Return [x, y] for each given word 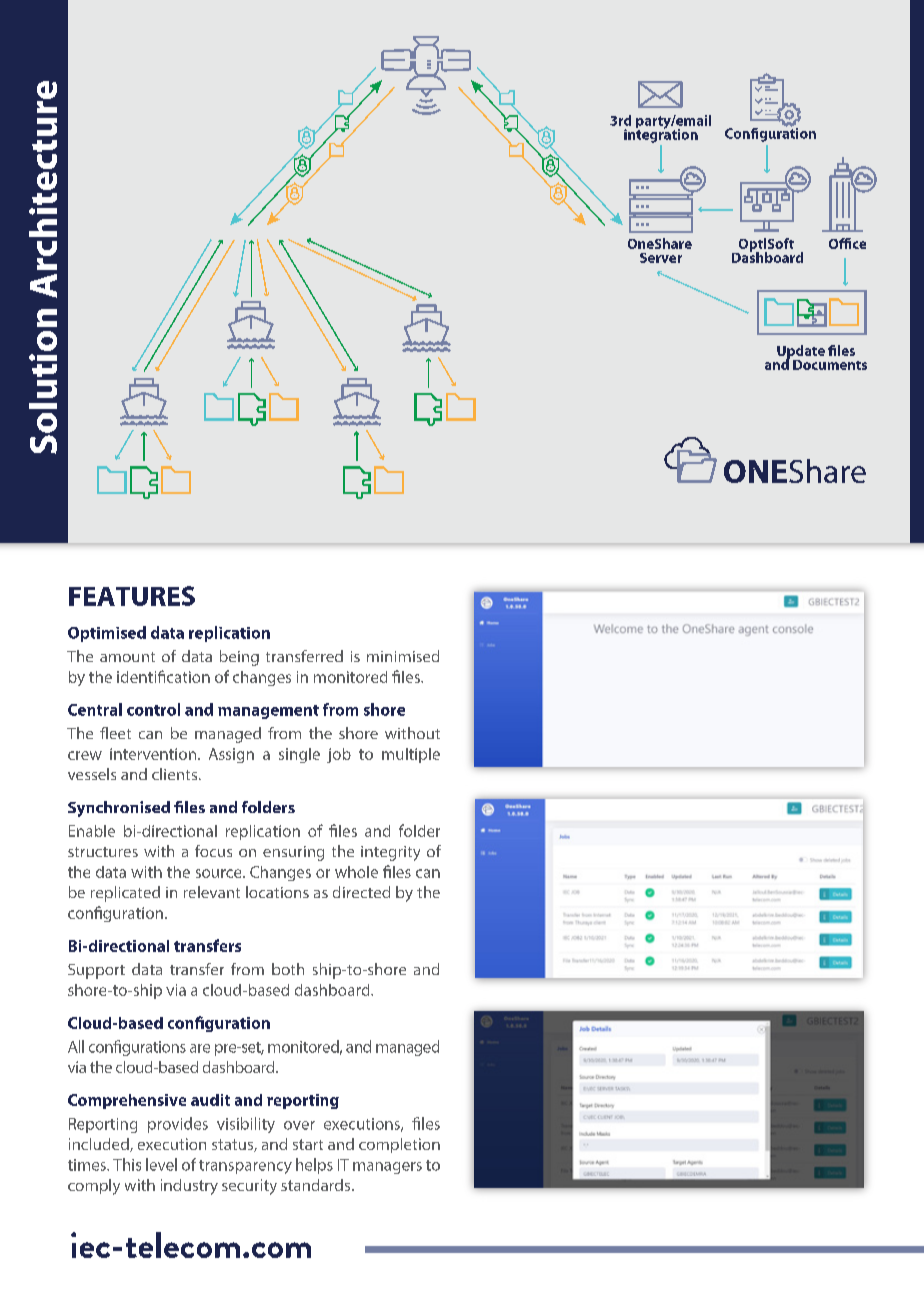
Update [801, 353]
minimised [403, 656]
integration [661, 135]
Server [661, 258]
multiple [411, 755]
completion [399, 1145]
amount [127, 657]
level [161, 1164]
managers [387, 1168]
